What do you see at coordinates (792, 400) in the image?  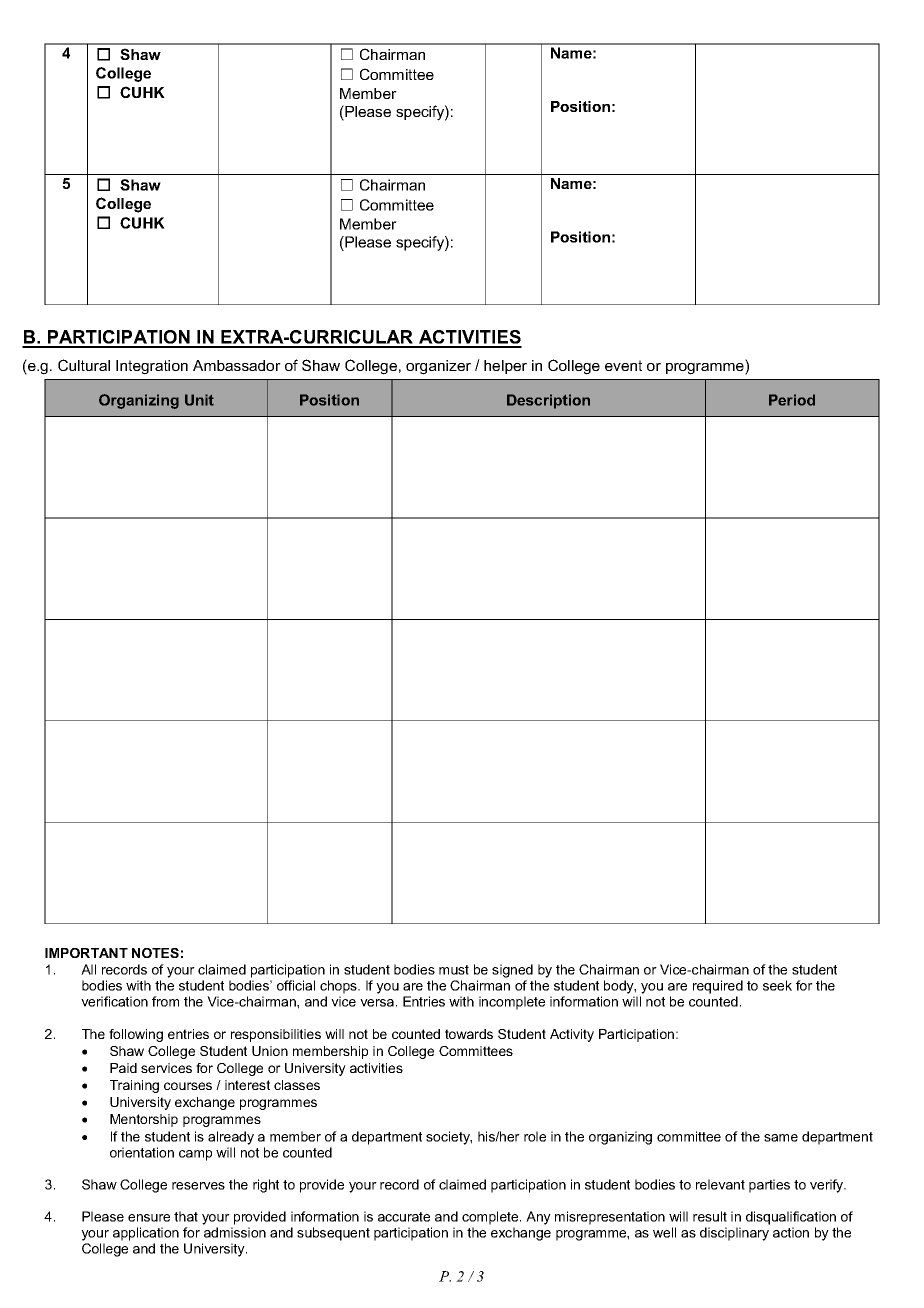 I see `Period` at bounding box center [792, 400].
